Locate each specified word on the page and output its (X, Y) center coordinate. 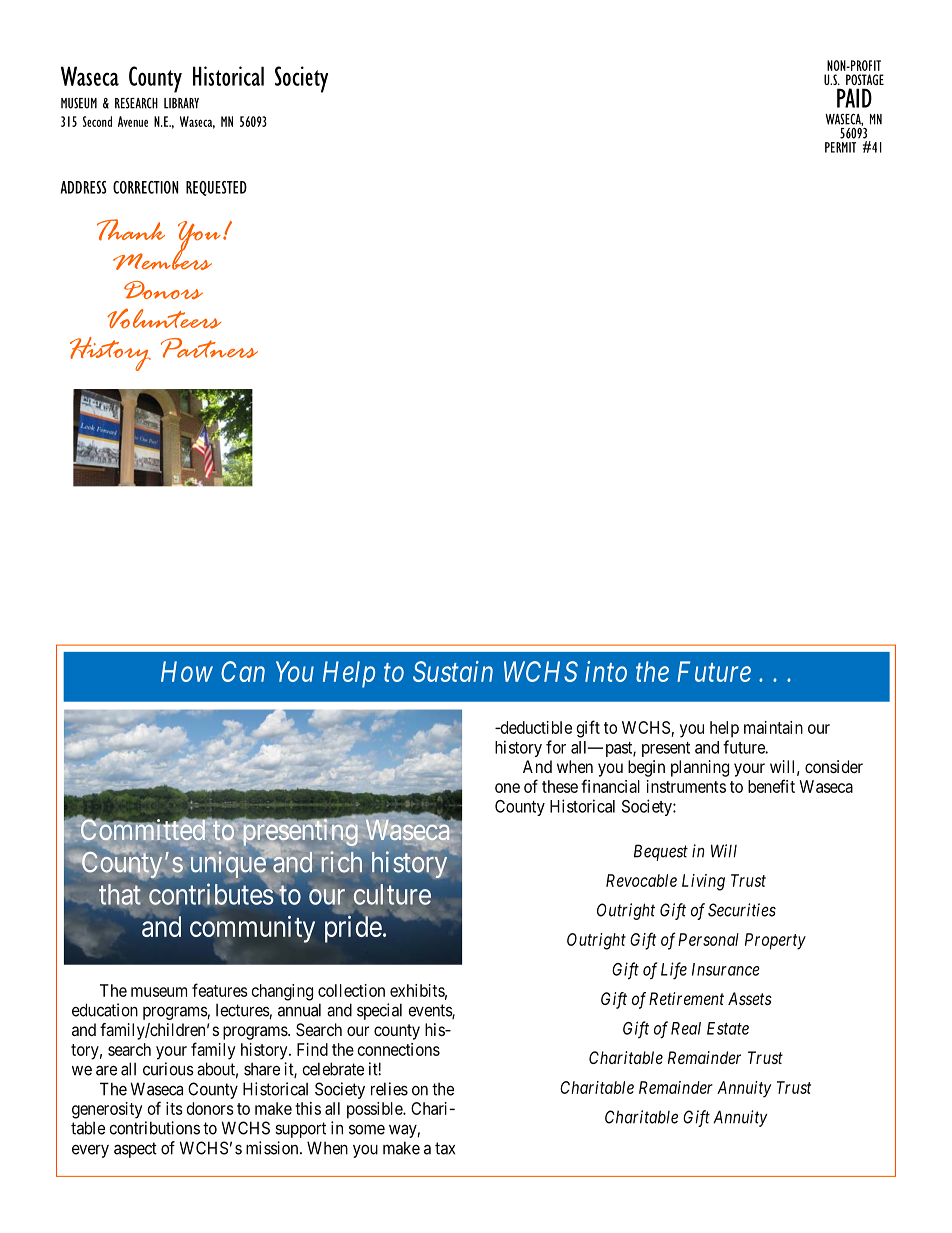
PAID (854, 98)
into (606, 671)
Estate (728, 1028)
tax (445, 1148)
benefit (771, 786)
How (187, 671)
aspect (135, 1150)
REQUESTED (216, 188)
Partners (209, 348)
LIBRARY (181, 103)
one (507, 788)
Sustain (453, 671)
